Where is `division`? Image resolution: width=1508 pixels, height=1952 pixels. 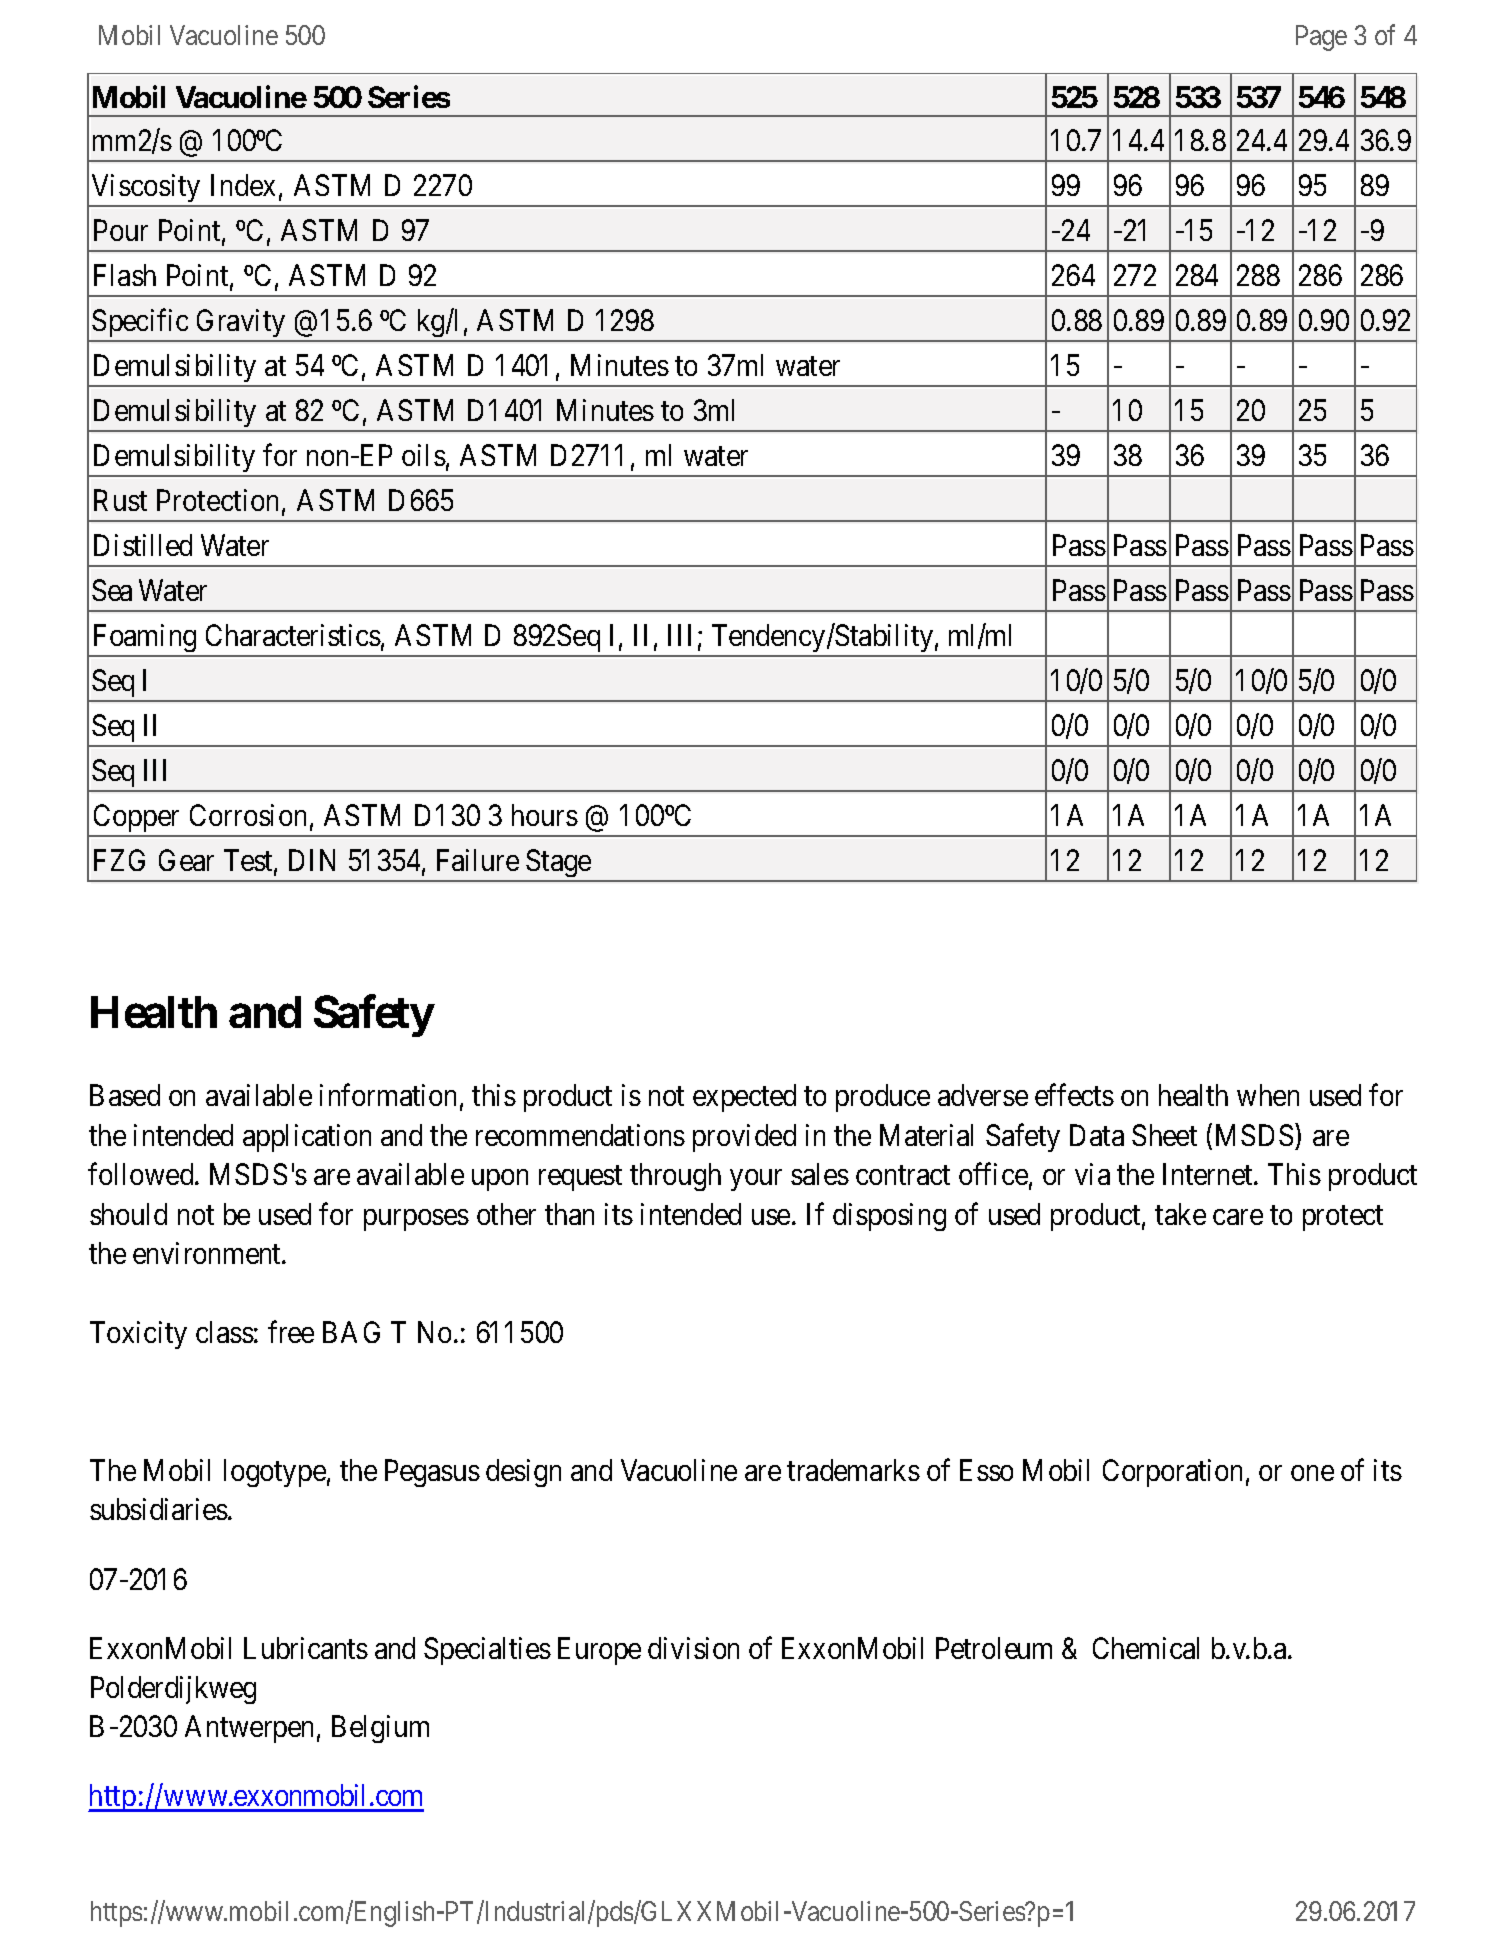 division is located at coordinates (693, 1648).
